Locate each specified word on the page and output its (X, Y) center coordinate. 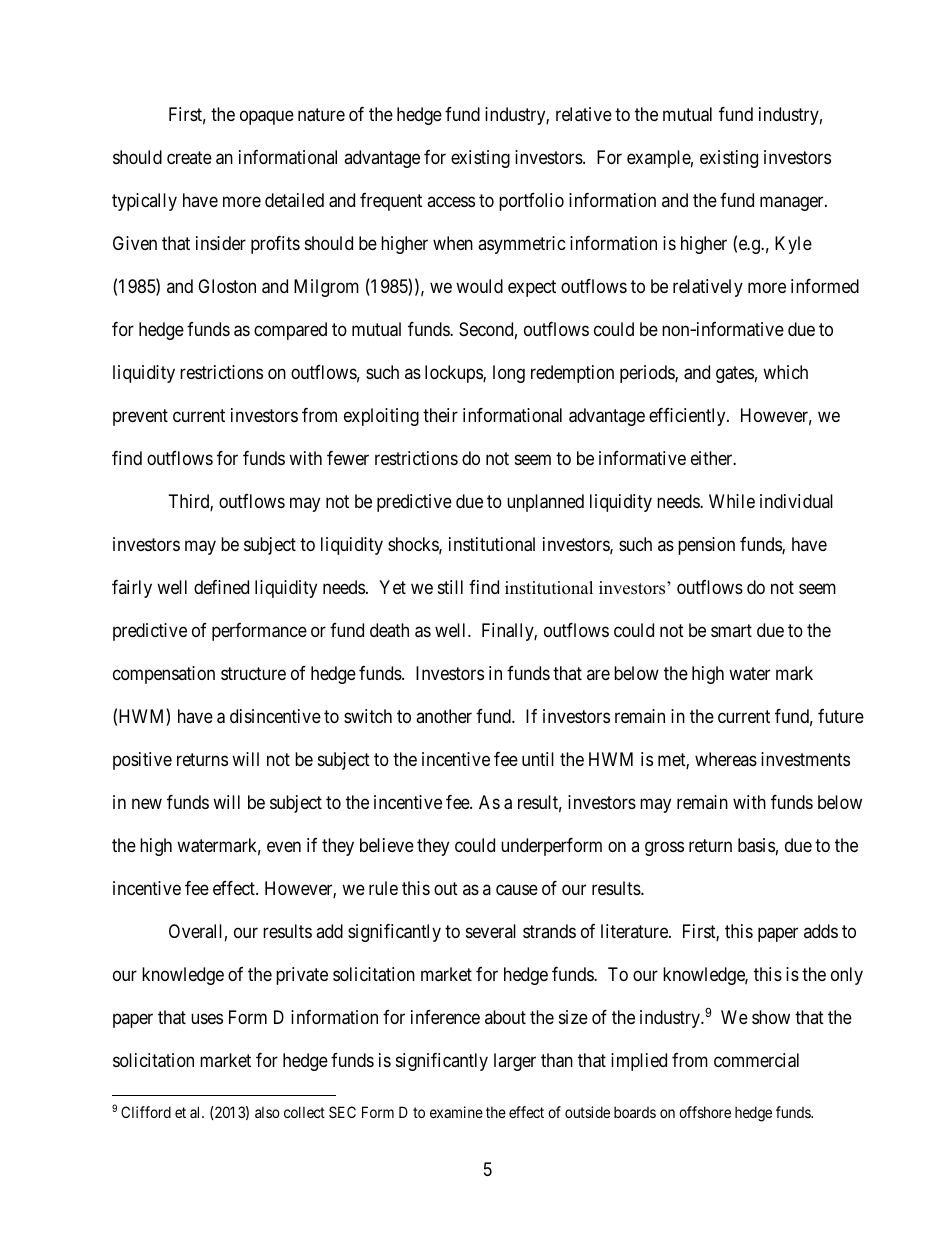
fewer (348, 458)
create (189, 158)
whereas (726, 759)
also (267, 1112)
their (440, 415)
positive (142, 761)
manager (793, 204)
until (538, 759)
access (451, 202)
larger (515, 1062)
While (732, 501)
